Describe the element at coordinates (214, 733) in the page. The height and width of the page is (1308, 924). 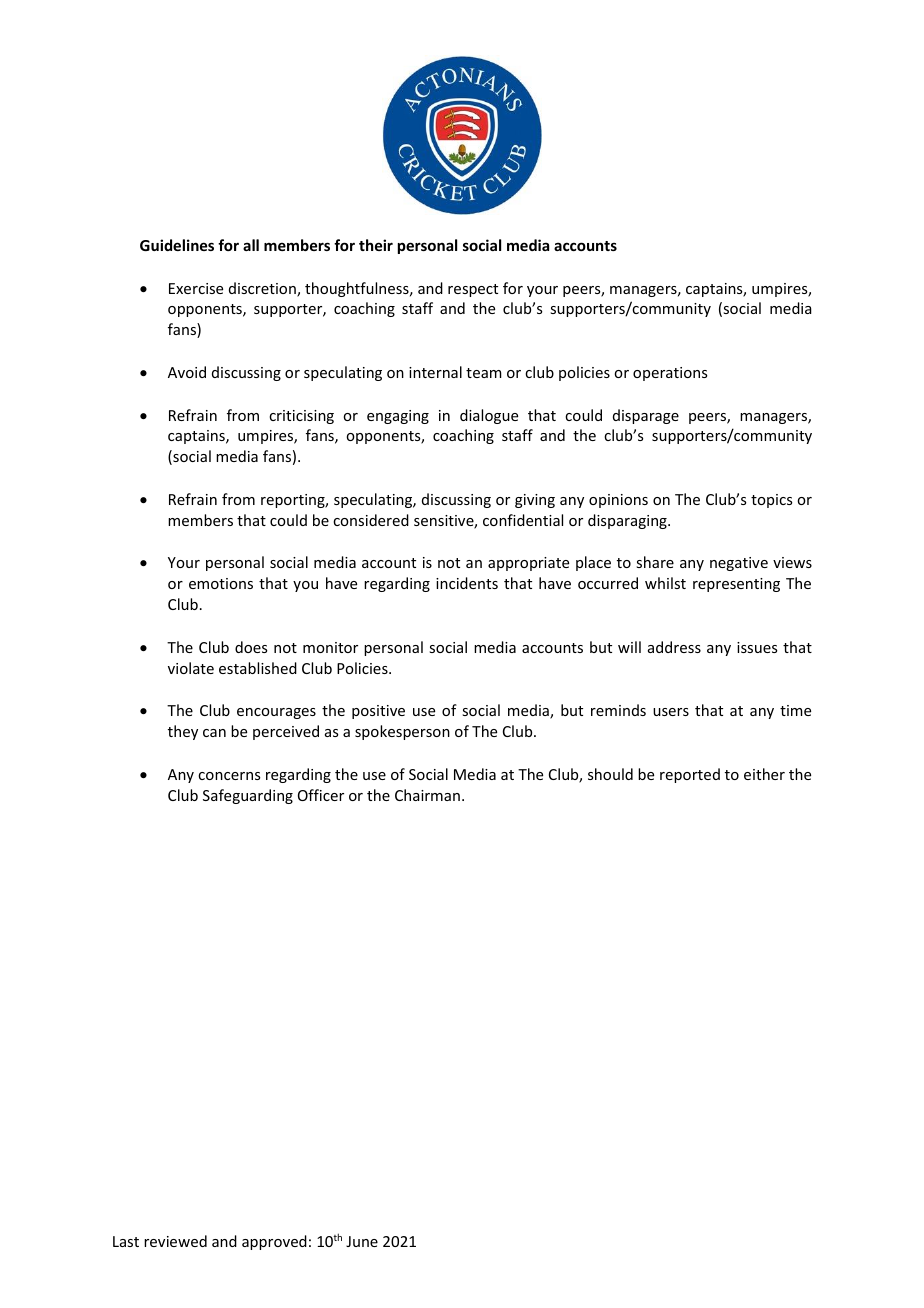
I see `can` at that location.
